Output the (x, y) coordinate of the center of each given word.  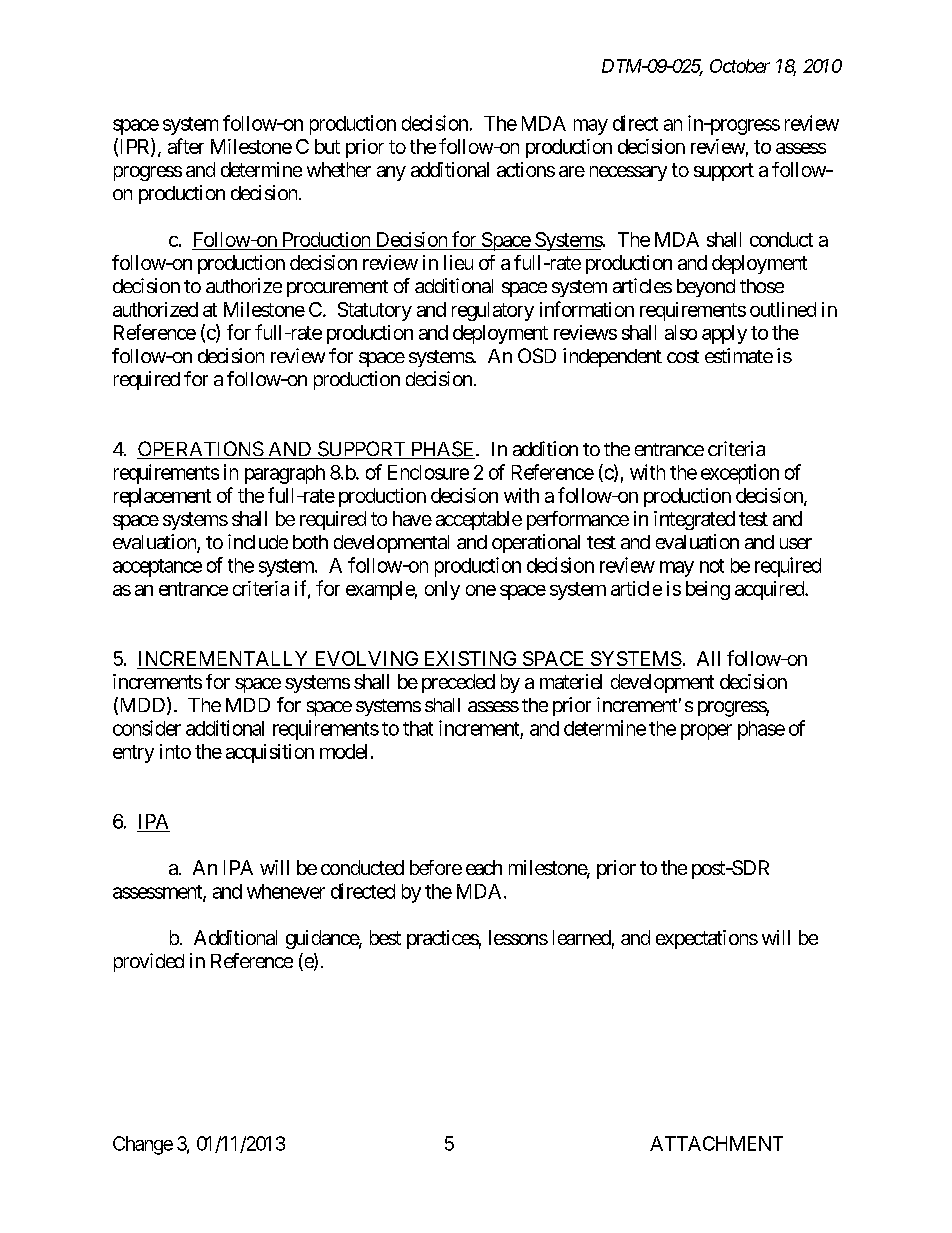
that (418, 728)
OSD (537, 355)
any (391, 173)
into (175, 751)
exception (740, 474)
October (740, 66)
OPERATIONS (200, 450)
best (385, 937)
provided (149, 962)
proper (706, 732)
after (186, 146)
